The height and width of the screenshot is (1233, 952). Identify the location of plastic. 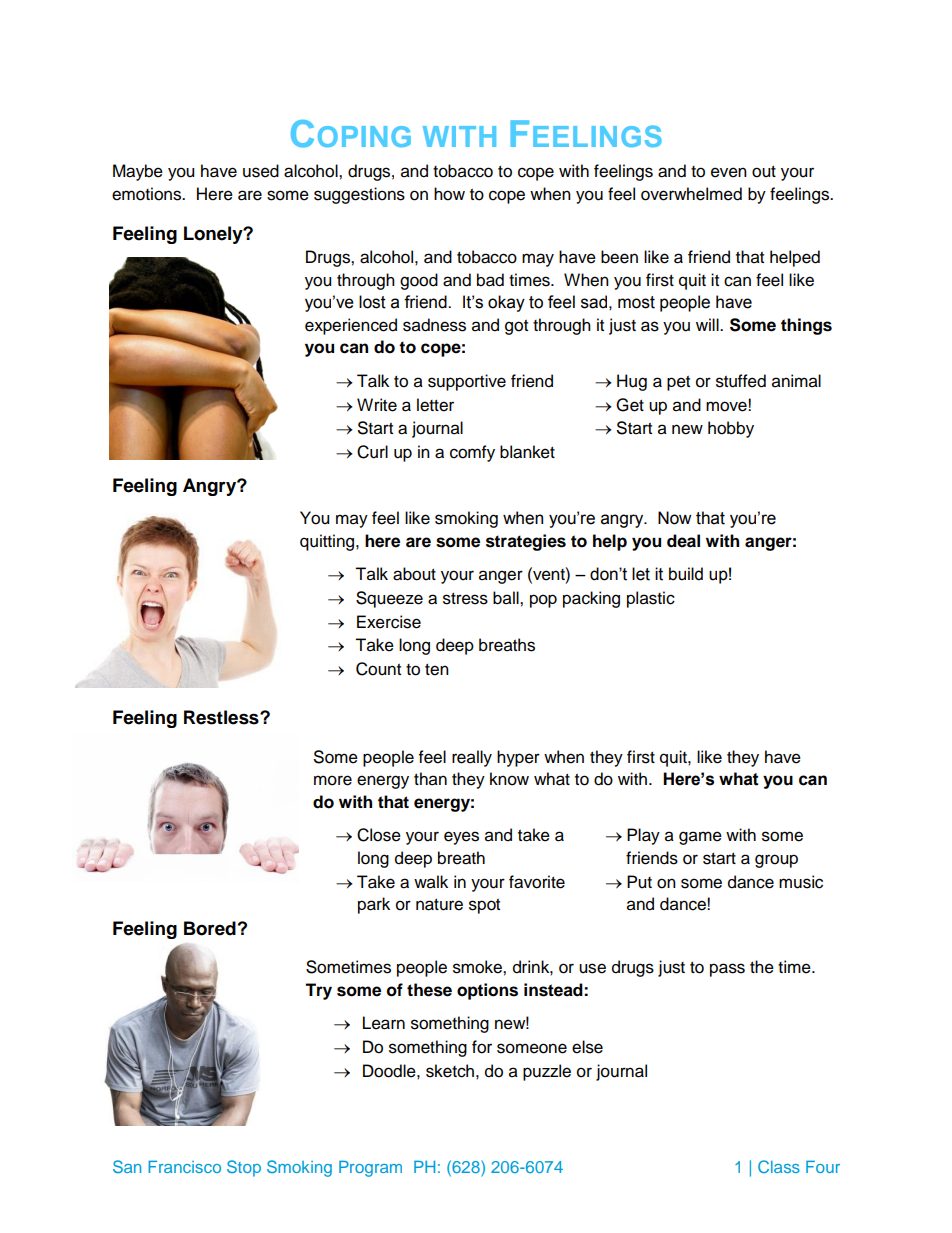
(651, 599).
